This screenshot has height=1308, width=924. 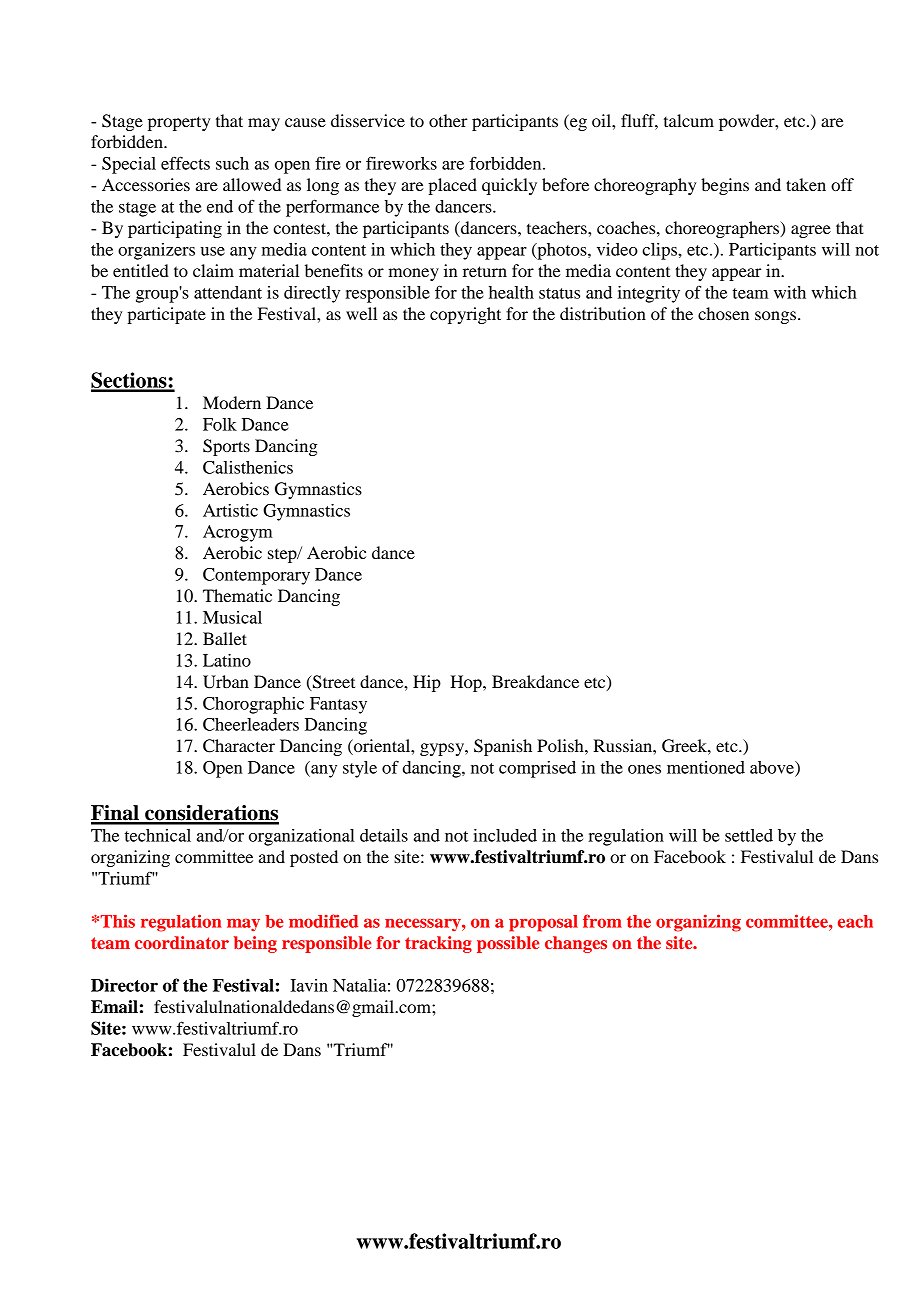 What do you see at coordinates (465, 315) in the screenshot?
I see `copyright` at bounding box center [465, 315].
